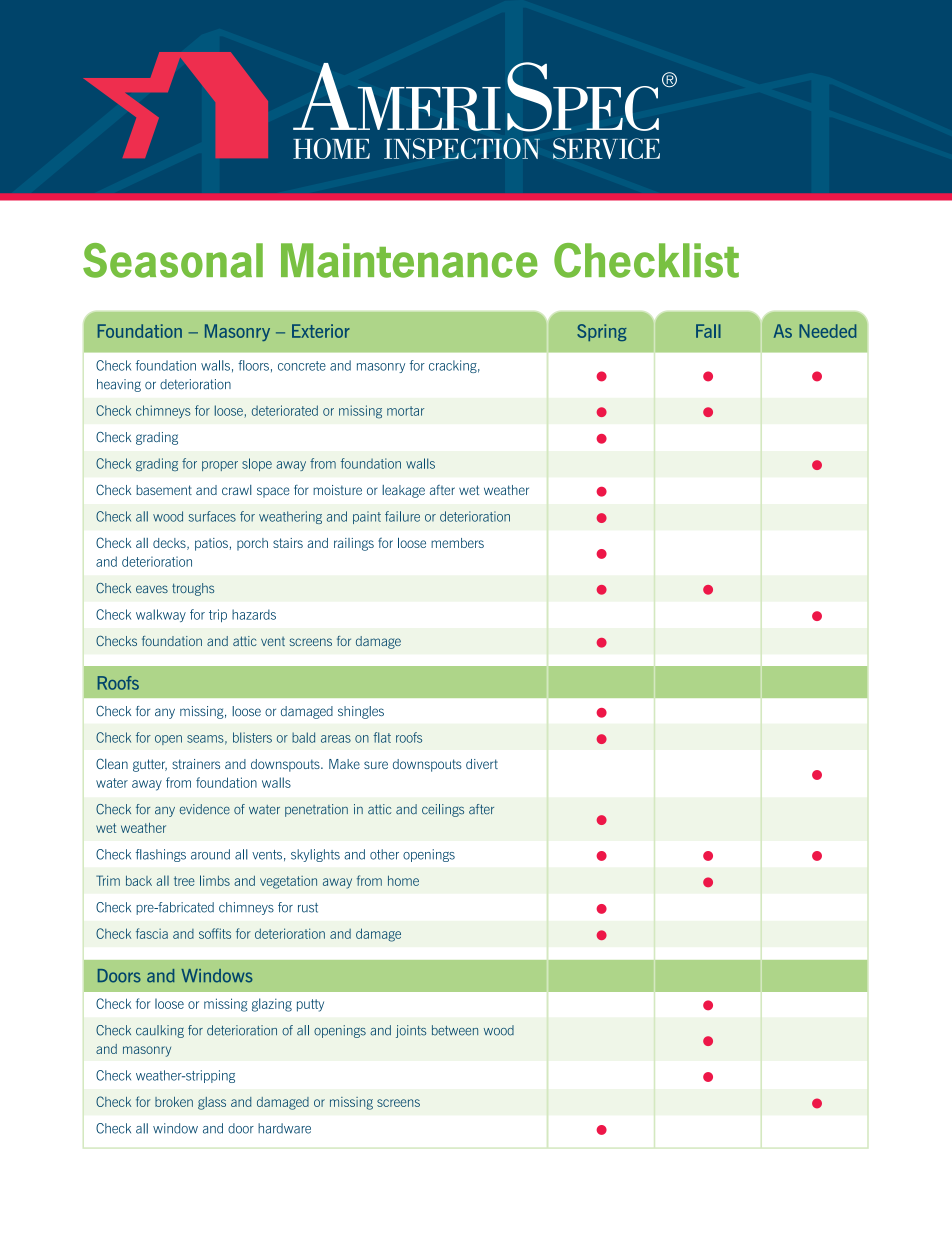 The image size is (952, 1233). I want to click on divert, so click(482, 764).
